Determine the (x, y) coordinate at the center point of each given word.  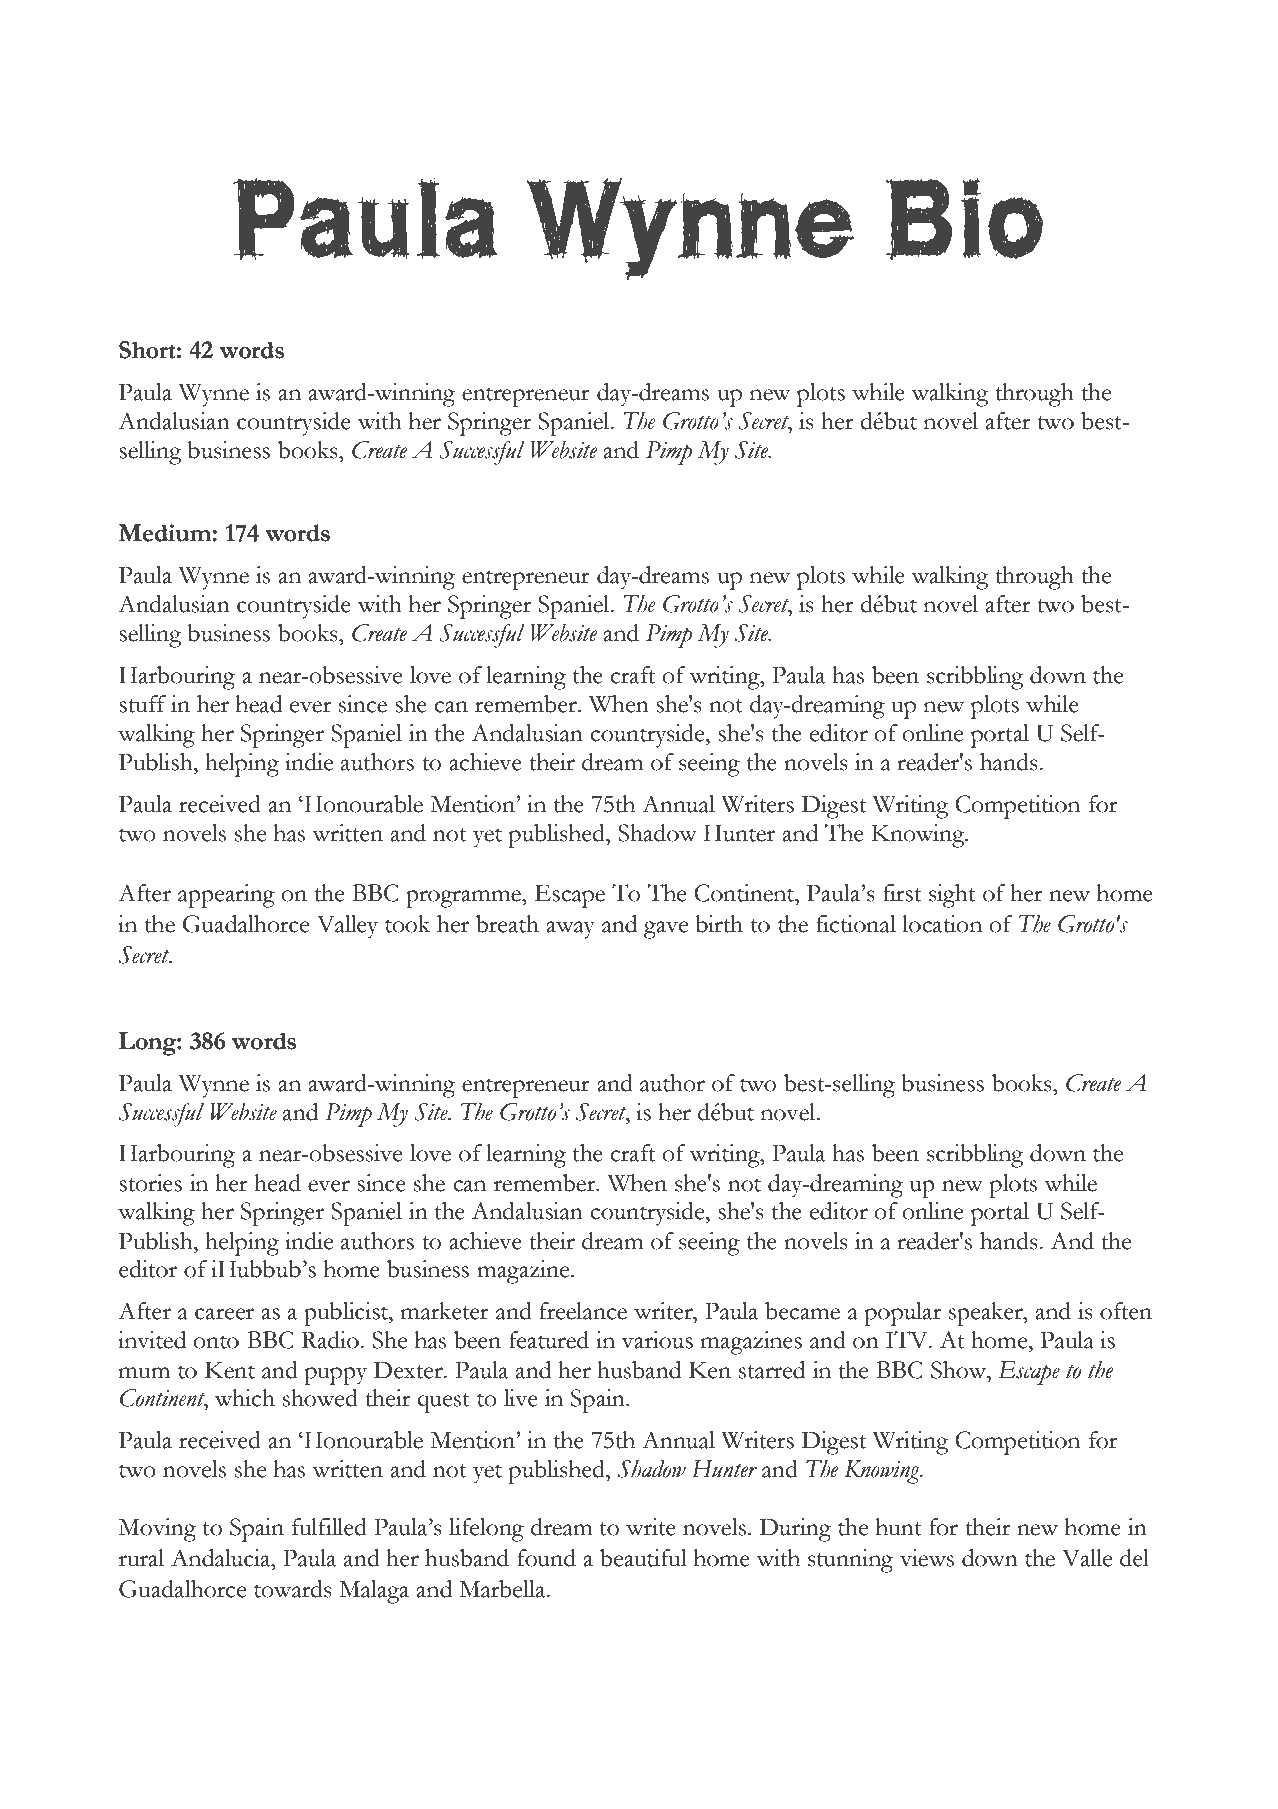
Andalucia (222, 1558)
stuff (142, 704)
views (927, 1558)
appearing (226, 896)
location (942, 924)
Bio (964, 219)
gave (666, 930)
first (902, 893)
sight (952, 896)
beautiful (643, 1558)
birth (719, 924)
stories (150, 1183)
